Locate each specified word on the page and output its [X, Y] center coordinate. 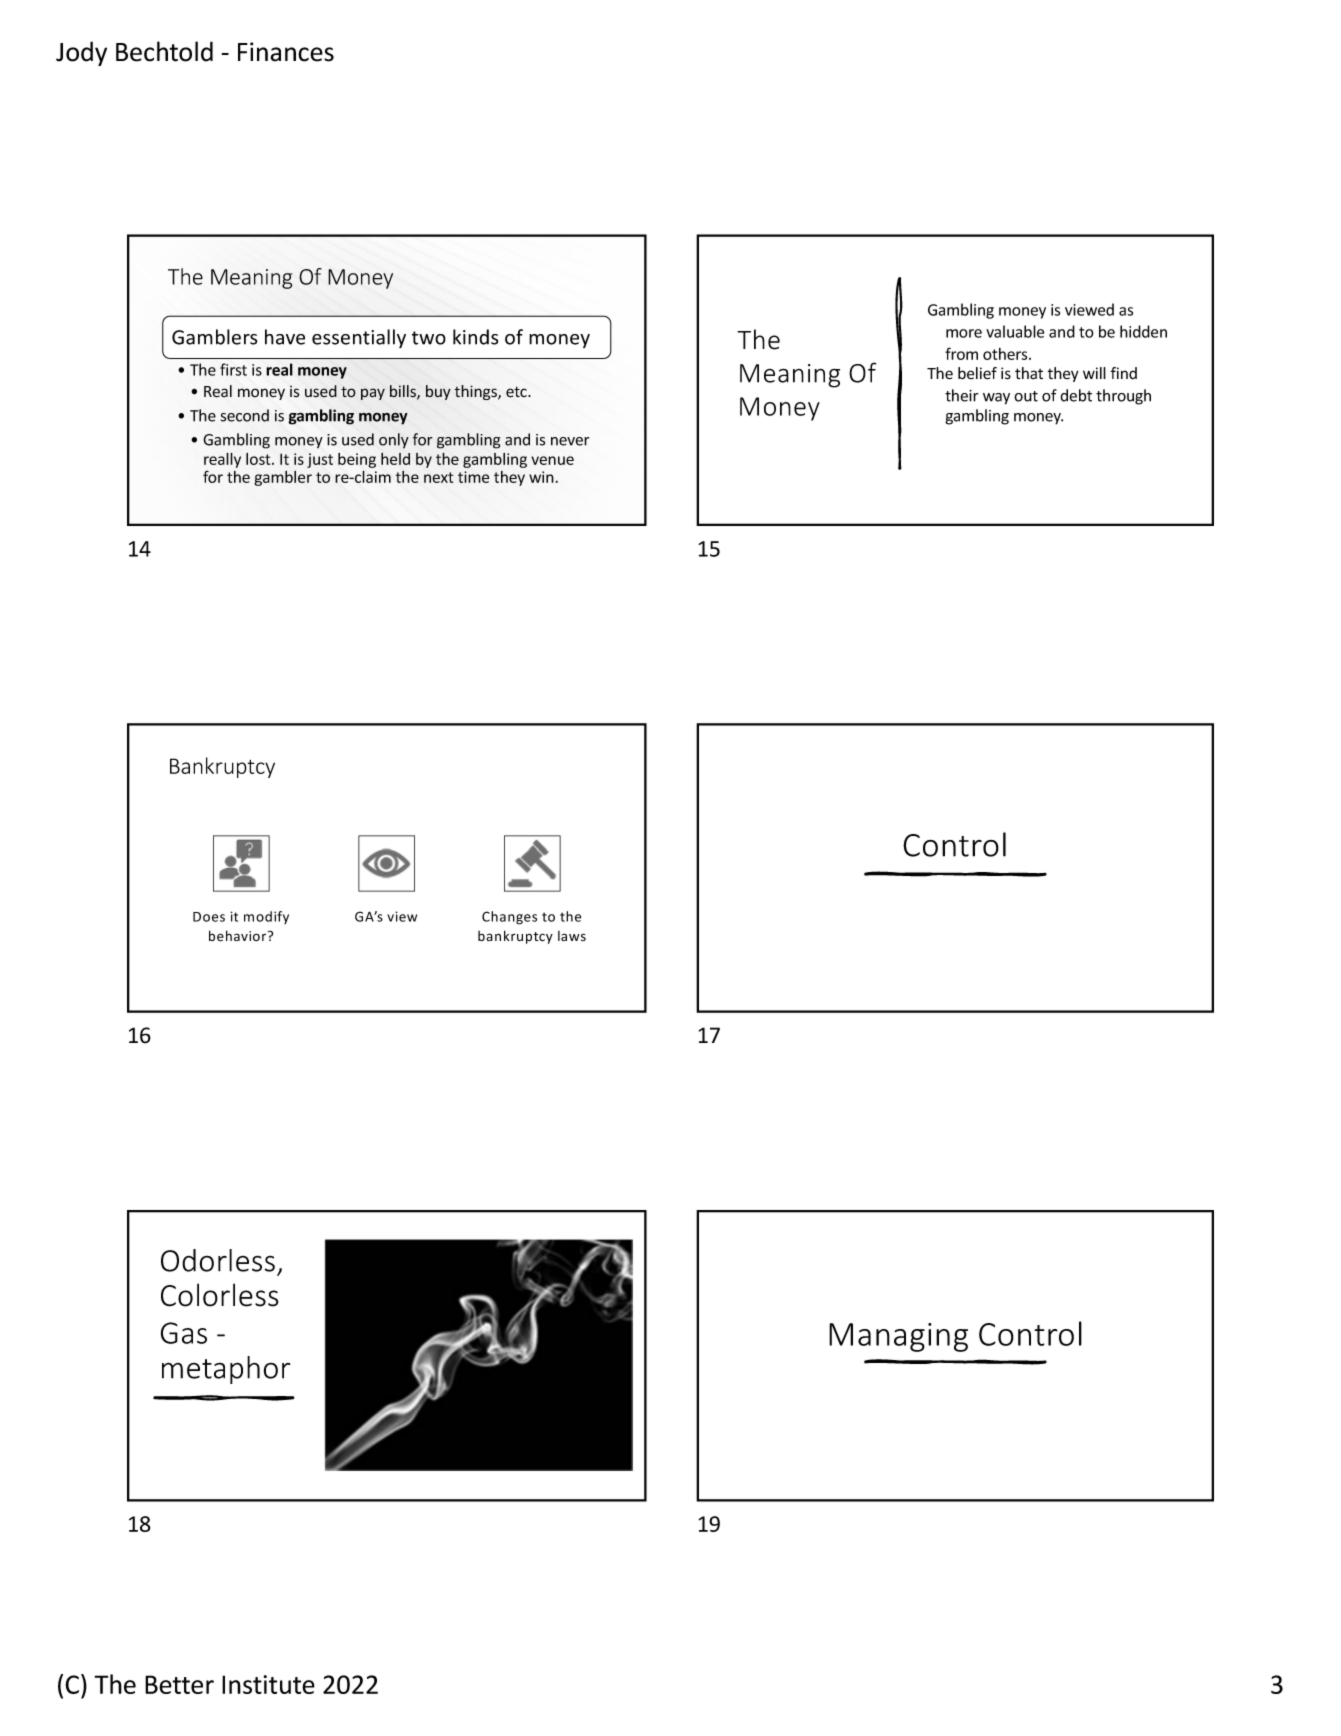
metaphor [226, 1370]
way [996, 399]
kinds [476, 337]
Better [179, 1684]
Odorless [218, 1260]
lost [259, 459]
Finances [286, 52]
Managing [898, 1337]
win [541, 477]
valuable [1015, 331]
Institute [268, 1684]
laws [572, 936]
